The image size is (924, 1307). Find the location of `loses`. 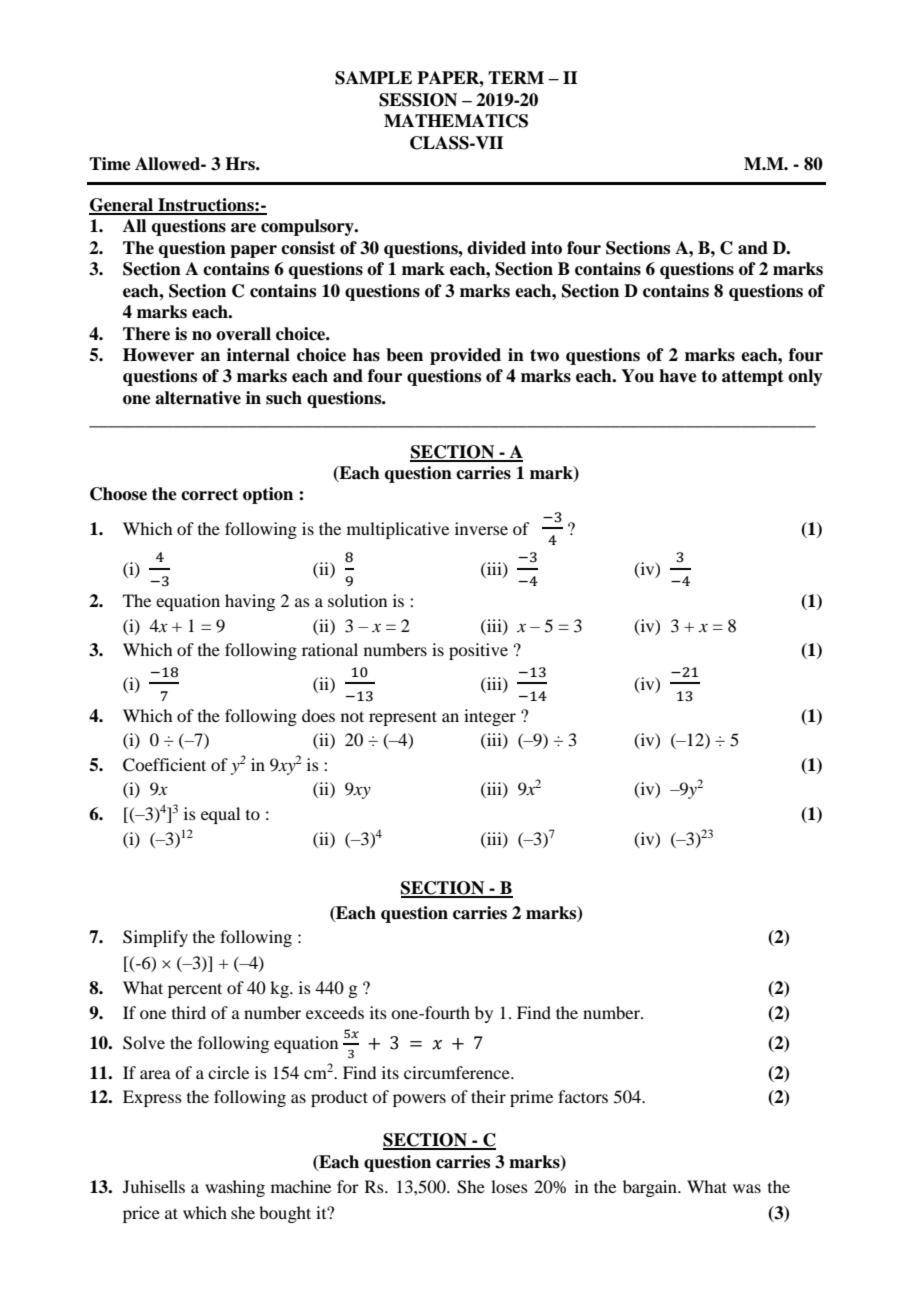

loses is located at coordinates (509, 1186).
